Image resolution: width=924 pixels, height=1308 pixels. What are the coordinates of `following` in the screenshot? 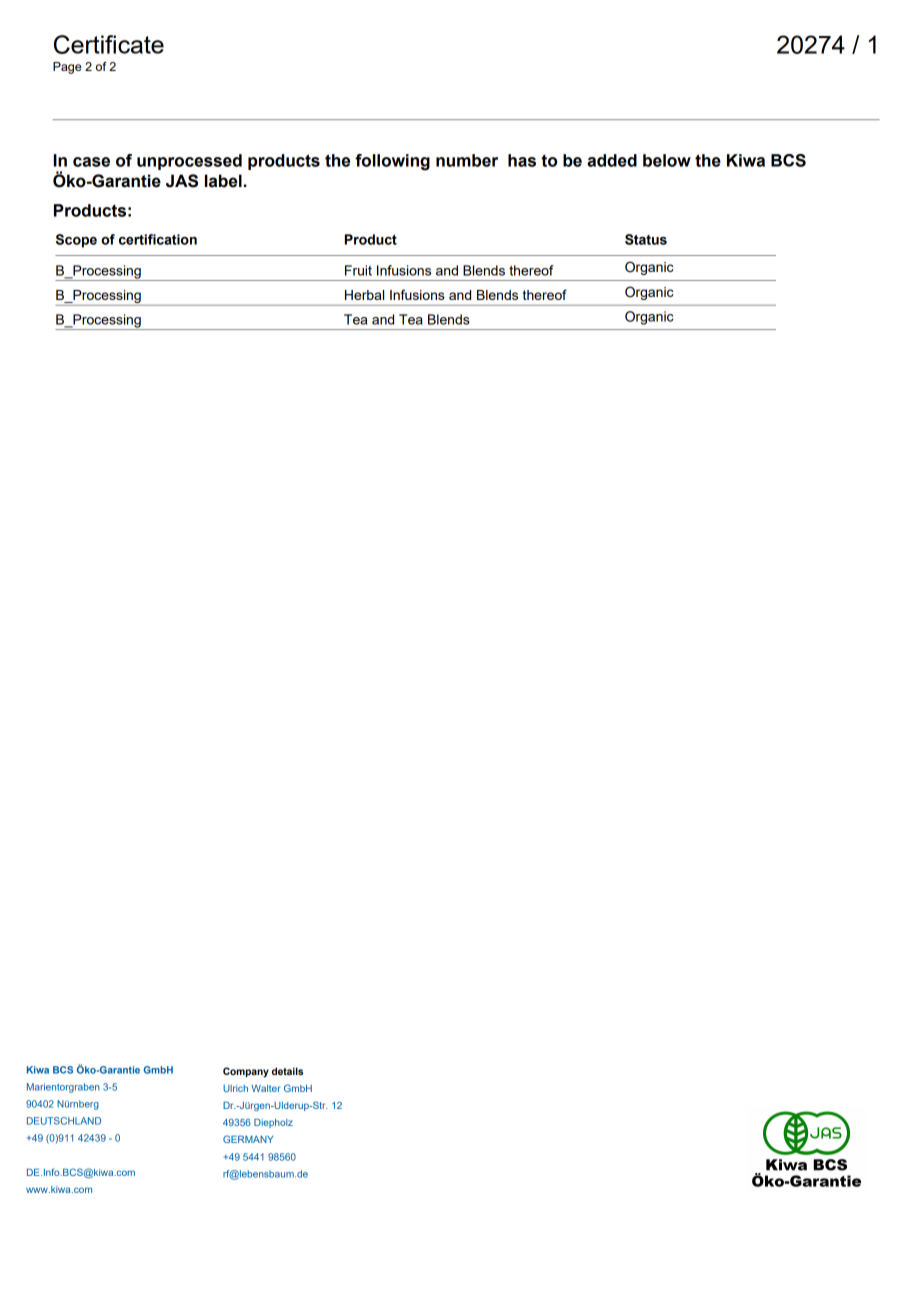 It's located at (392, 162).
